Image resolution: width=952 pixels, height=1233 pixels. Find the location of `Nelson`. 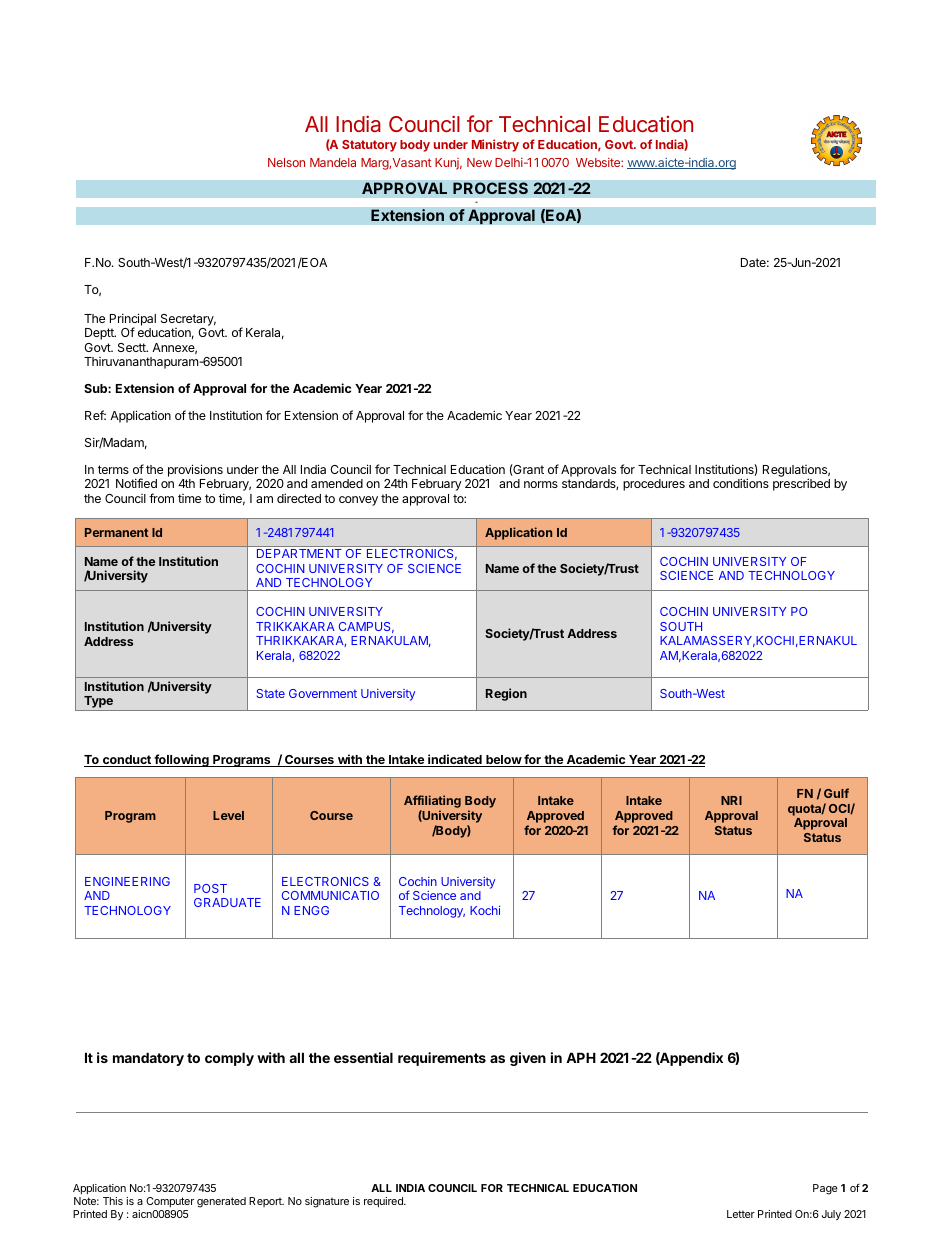

Nelson is located at coordinates (286, 162).
